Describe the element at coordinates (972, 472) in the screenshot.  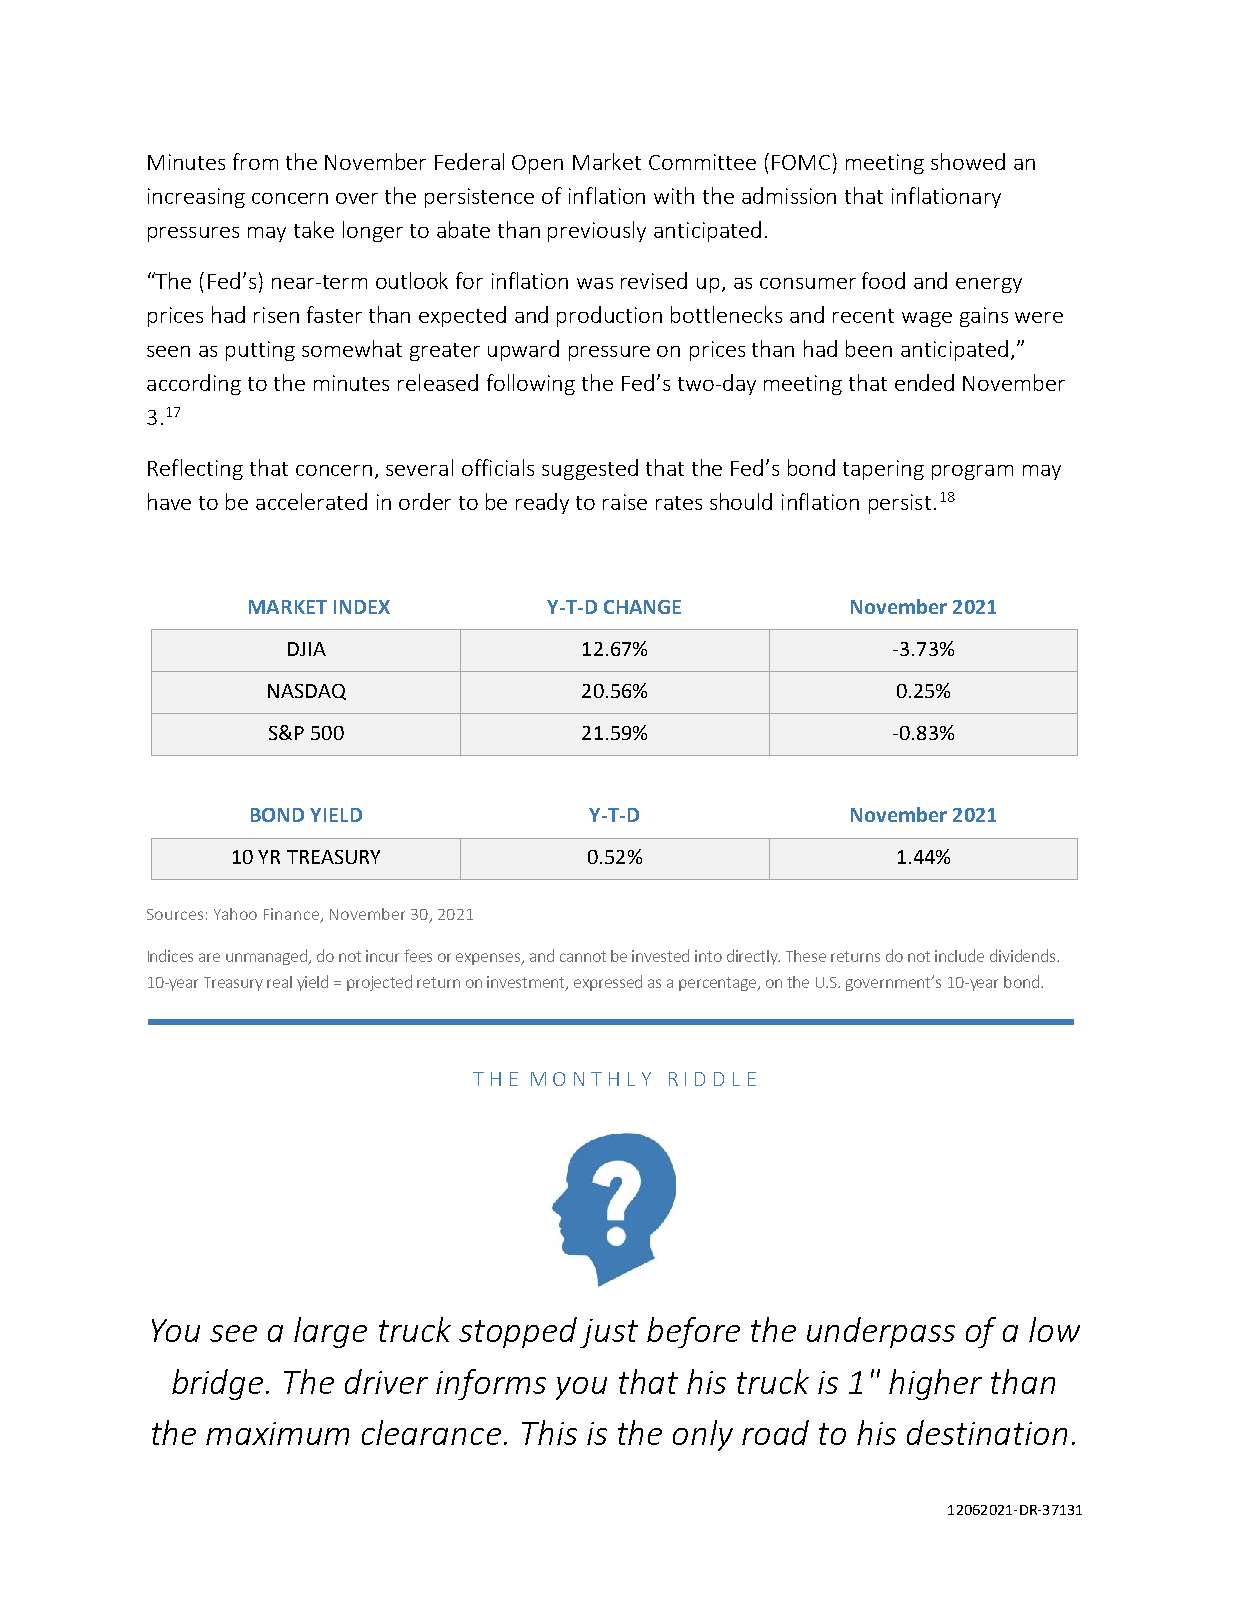
I see `program` at that location.
